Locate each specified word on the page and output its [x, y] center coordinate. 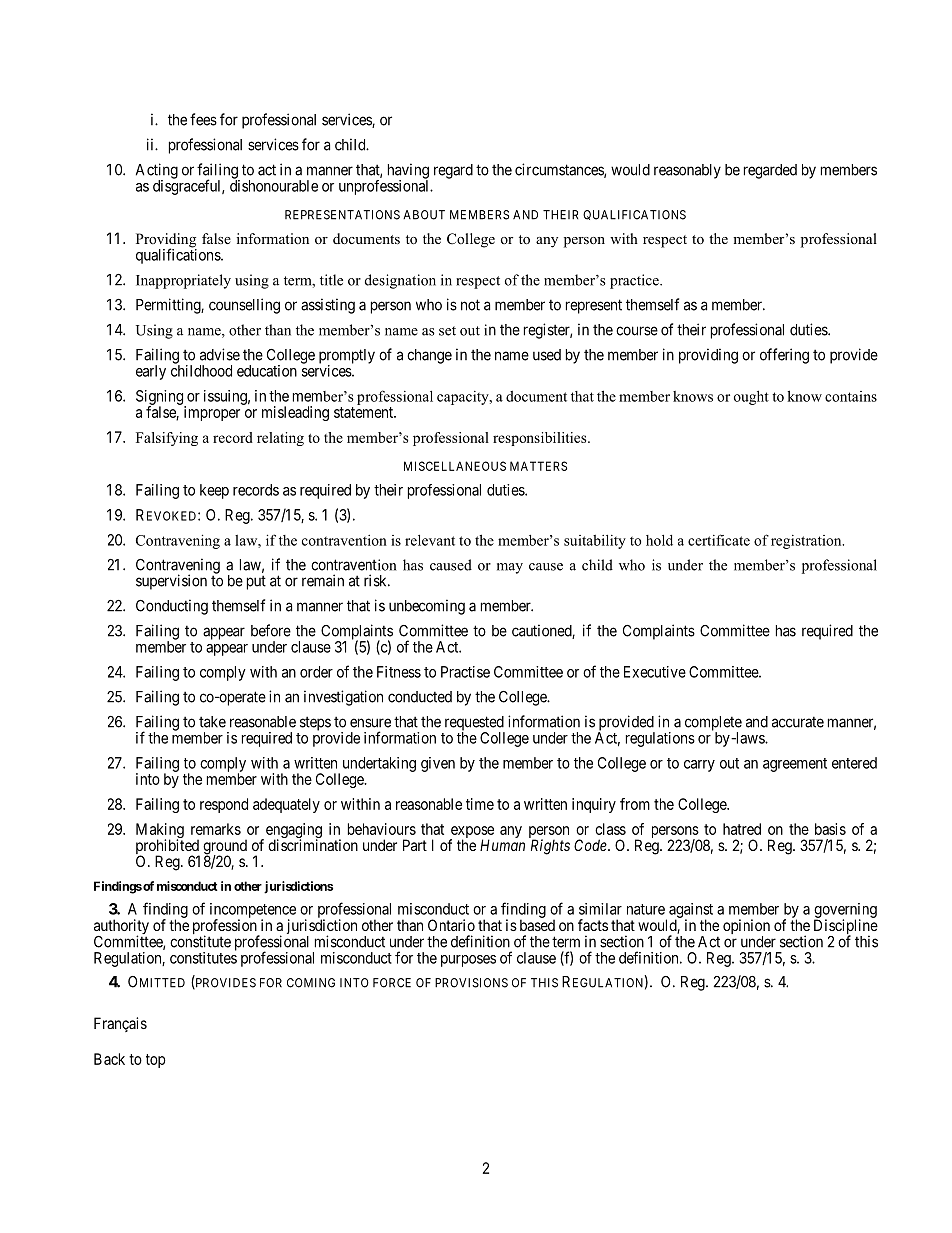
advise [220, 354]
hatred [742, 829]
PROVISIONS [471, 983]
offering [784, 356]
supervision [171, 582]
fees [203, 119]
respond [224, 805]
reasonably [687, 171]
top [156, 1061]
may [510, 568]
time [480, 804]
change [429, 356]
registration [807, 542]
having [408, 172]
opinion [746, 928]
